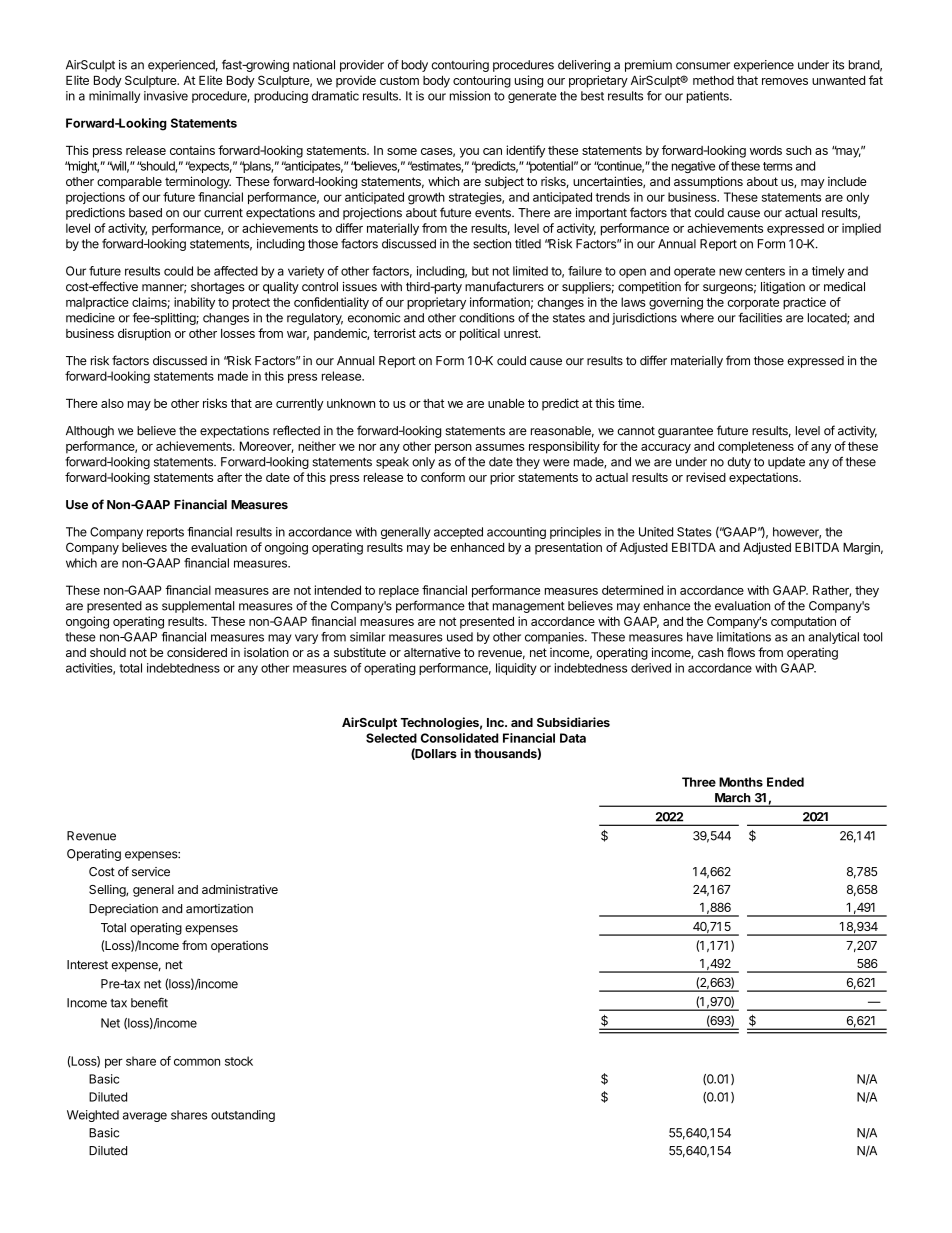  What do you see at coordinates (197, 652) in the screenshot?
I see `considered` at bounding box center [197, 652].
